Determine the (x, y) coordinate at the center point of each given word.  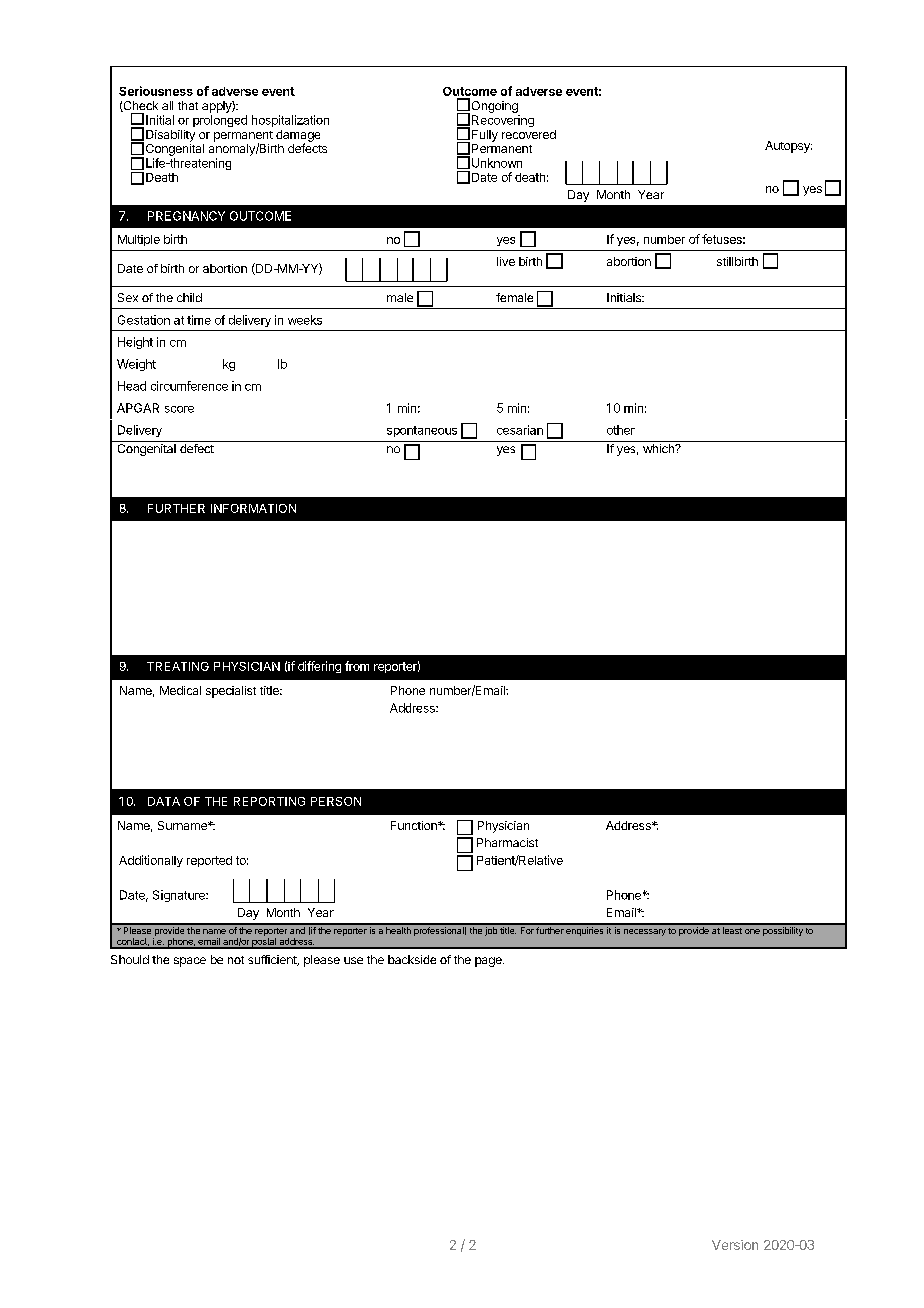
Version (735, 1245)
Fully (485, 136)
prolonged (220, 121)
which (659, 448)
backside (412, 959)
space (190, 962)
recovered (529, 134)
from (357, 666)
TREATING (178, 666)
